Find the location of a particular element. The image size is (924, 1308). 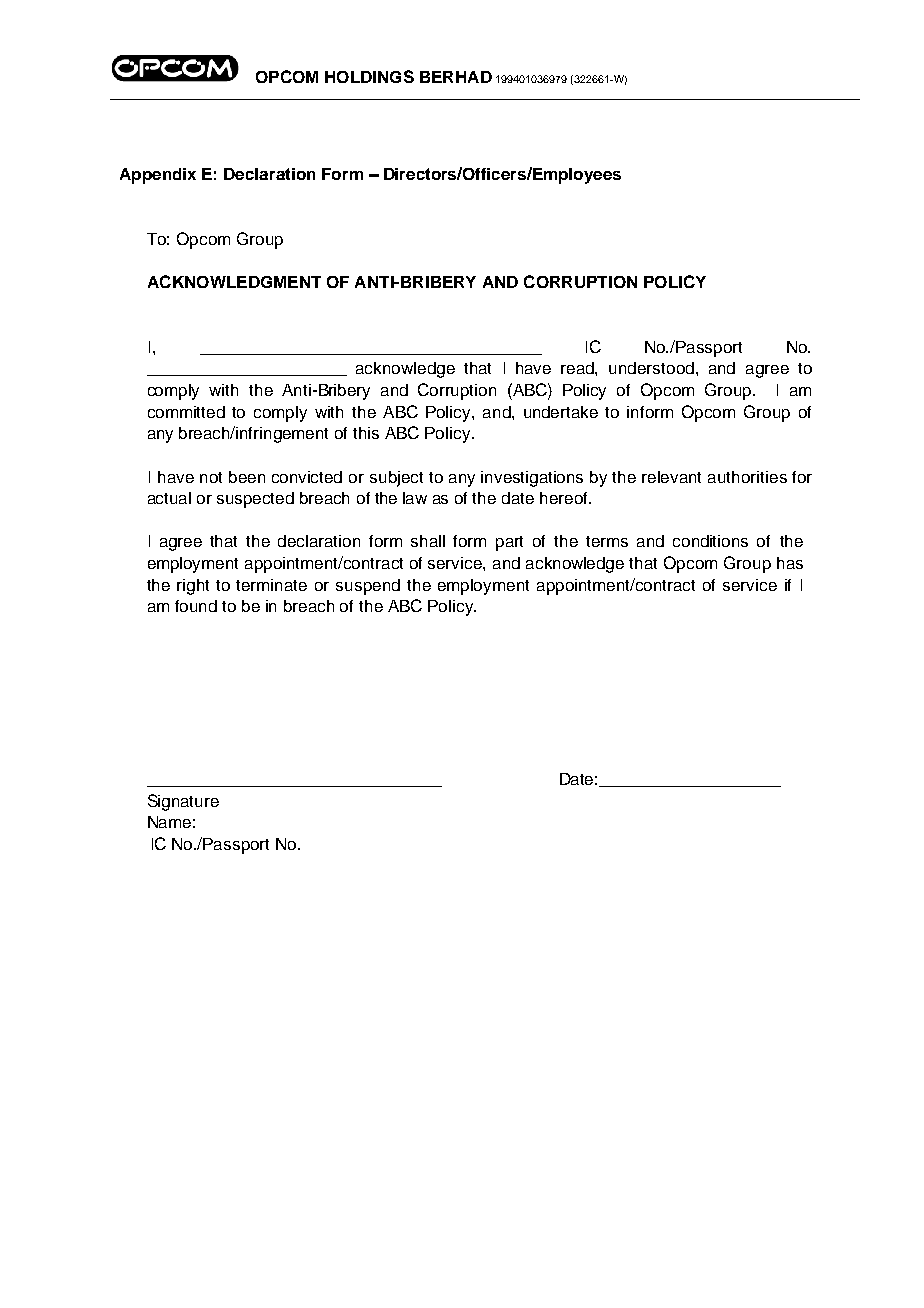

relevant is located at coordinates (671, 477).
